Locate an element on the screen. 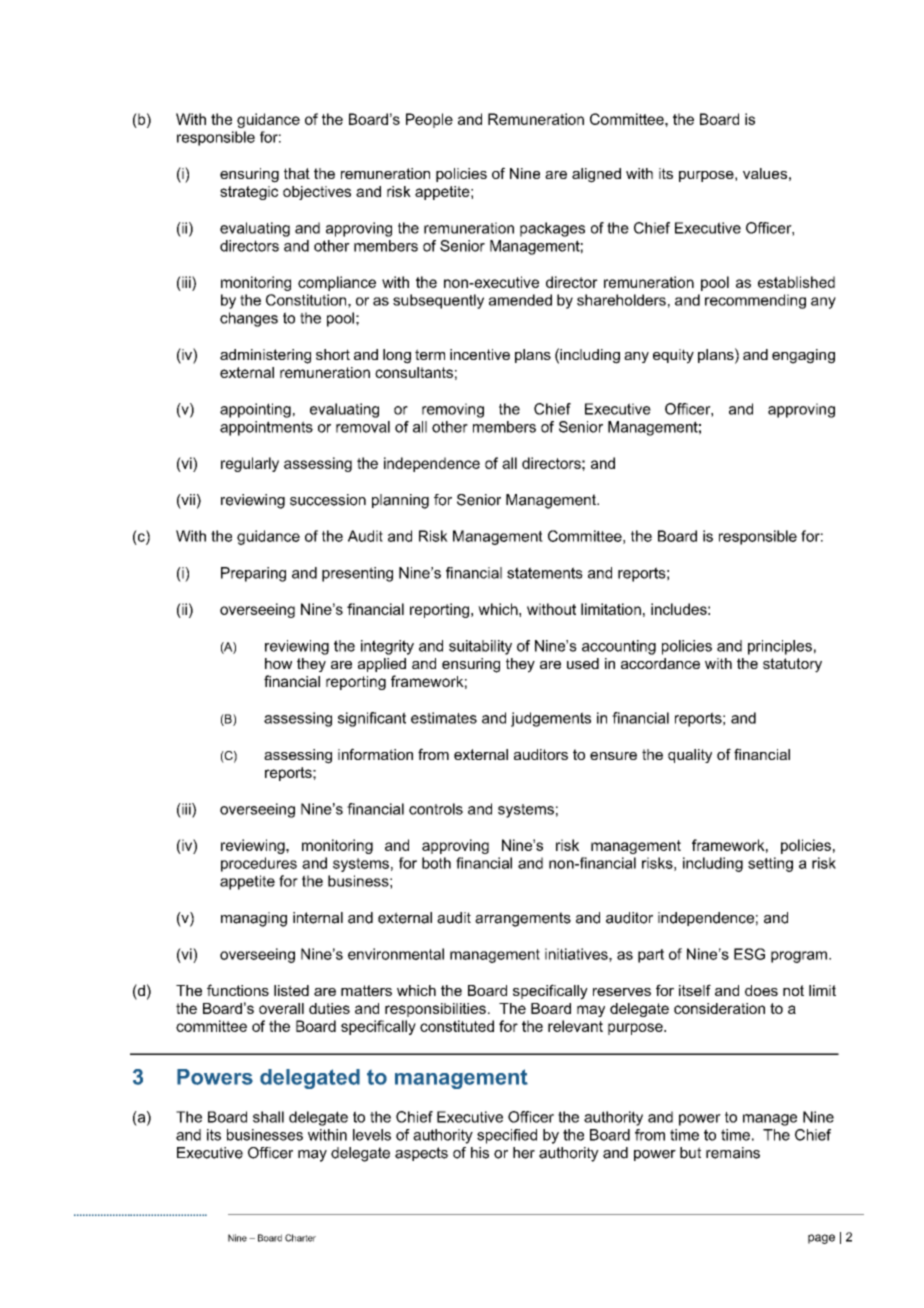 This screenshot has height=1308, width=924. established is located at coordinates (796, 282).
